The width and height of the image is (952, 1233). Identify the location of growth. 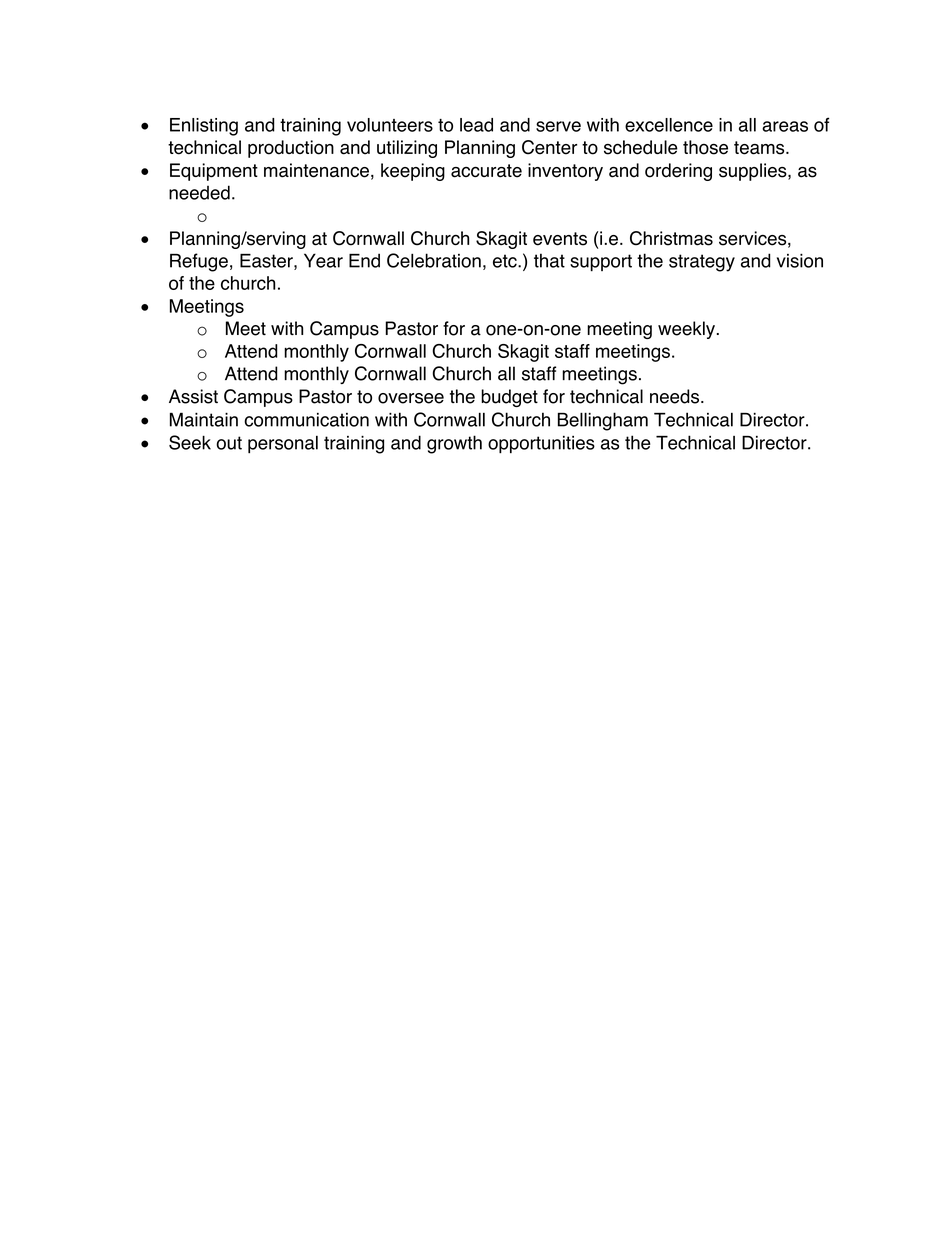
(454, 444).
